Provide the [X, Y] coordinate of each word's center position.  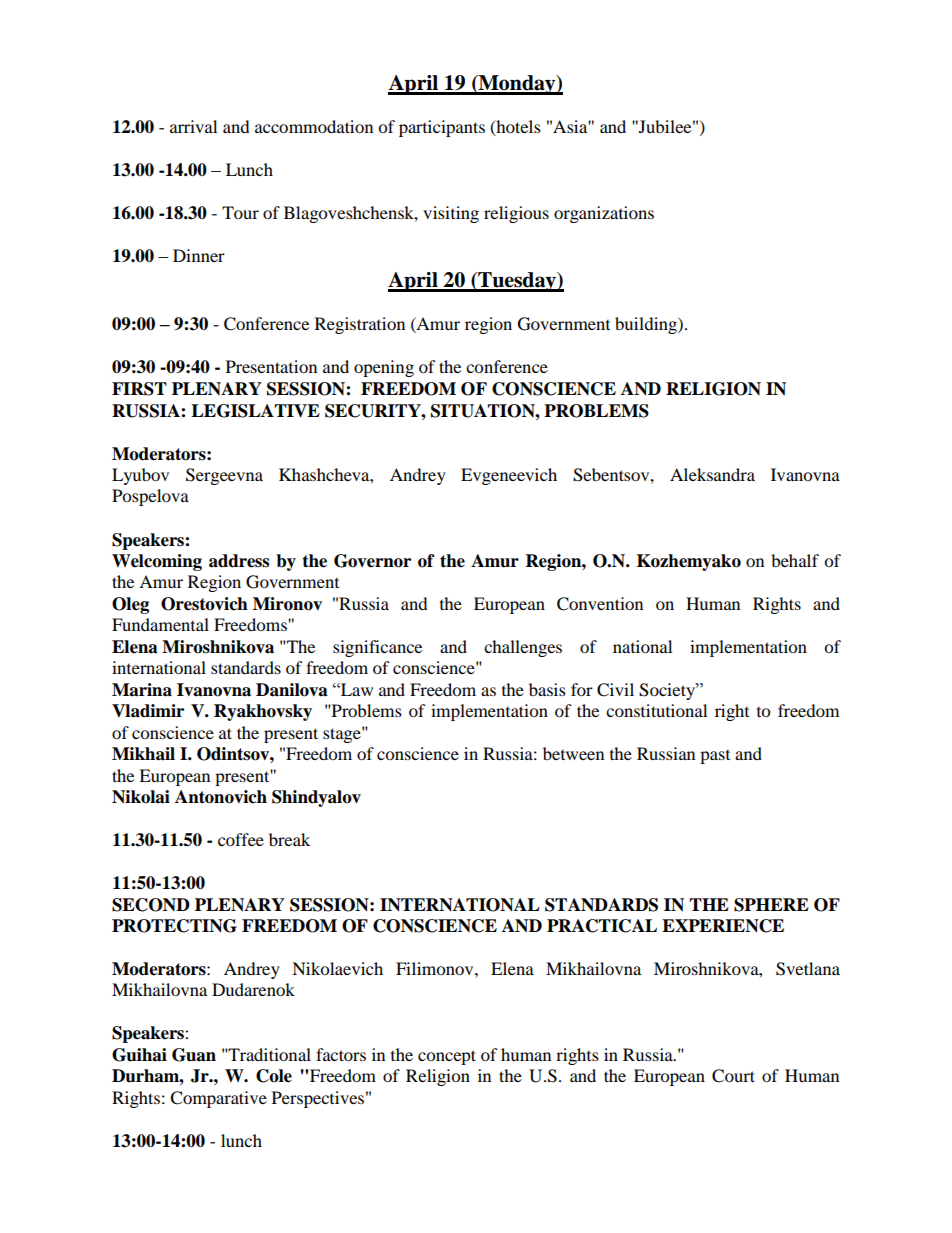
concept [447, 1057]
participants [442, 128]
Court [733, 1076]
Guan [194, 1055]
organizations [604, 214]
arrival [193, 126]
